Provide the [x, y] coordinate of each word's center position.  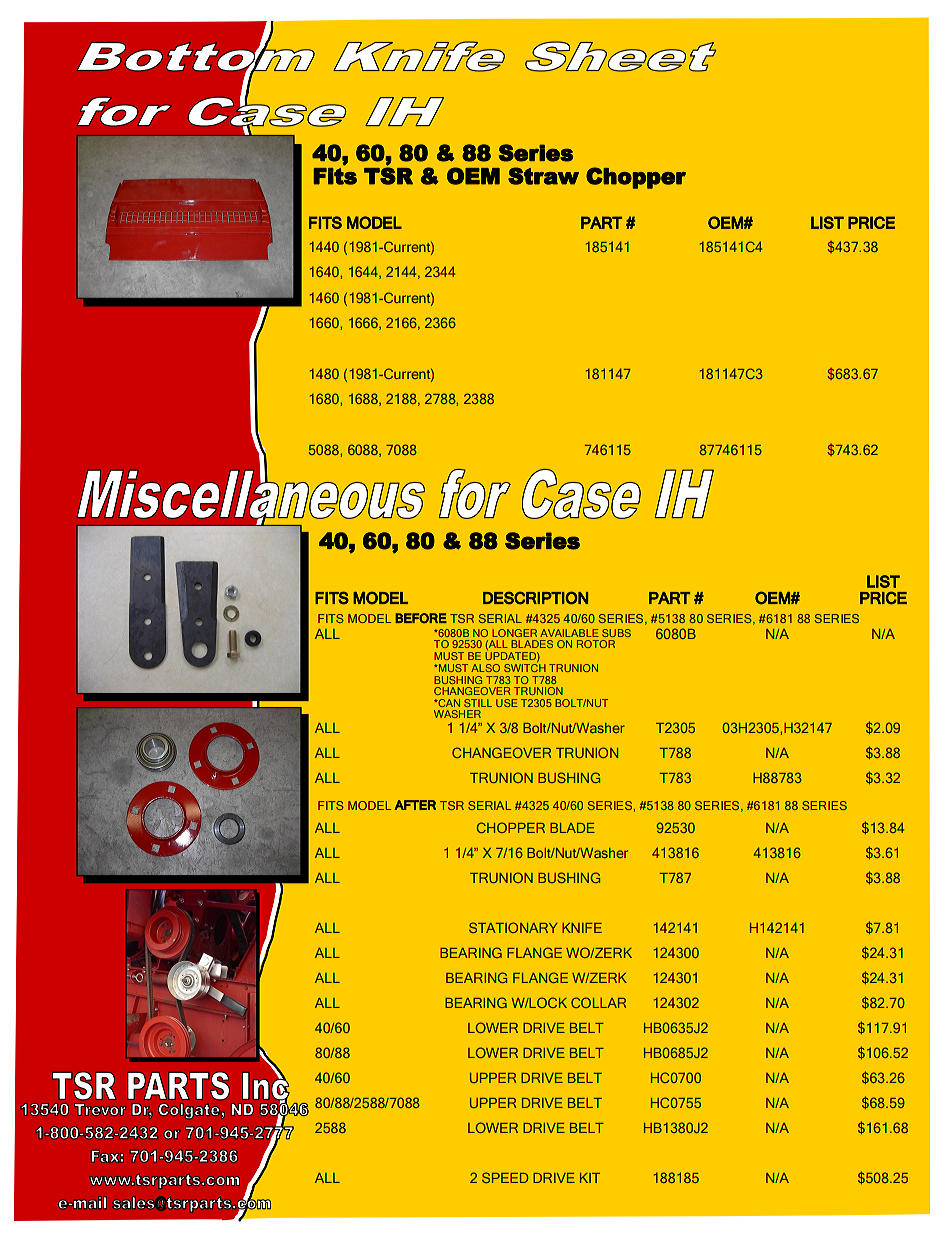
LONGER [514, 633]
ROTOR [596, 644]
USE [507, 703]
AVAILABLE [569, 633]
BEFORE [421, 618]
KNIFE [582, 928]
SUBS [616, 633]
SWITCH [525, 668]
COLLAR [598, 1002]
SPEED [505, 1177]
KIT [590, 1178]
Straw [543, 176]
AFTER [415, 805]
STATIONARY [513, 927]
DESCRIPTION [535, 598]
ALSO [485, 668]
